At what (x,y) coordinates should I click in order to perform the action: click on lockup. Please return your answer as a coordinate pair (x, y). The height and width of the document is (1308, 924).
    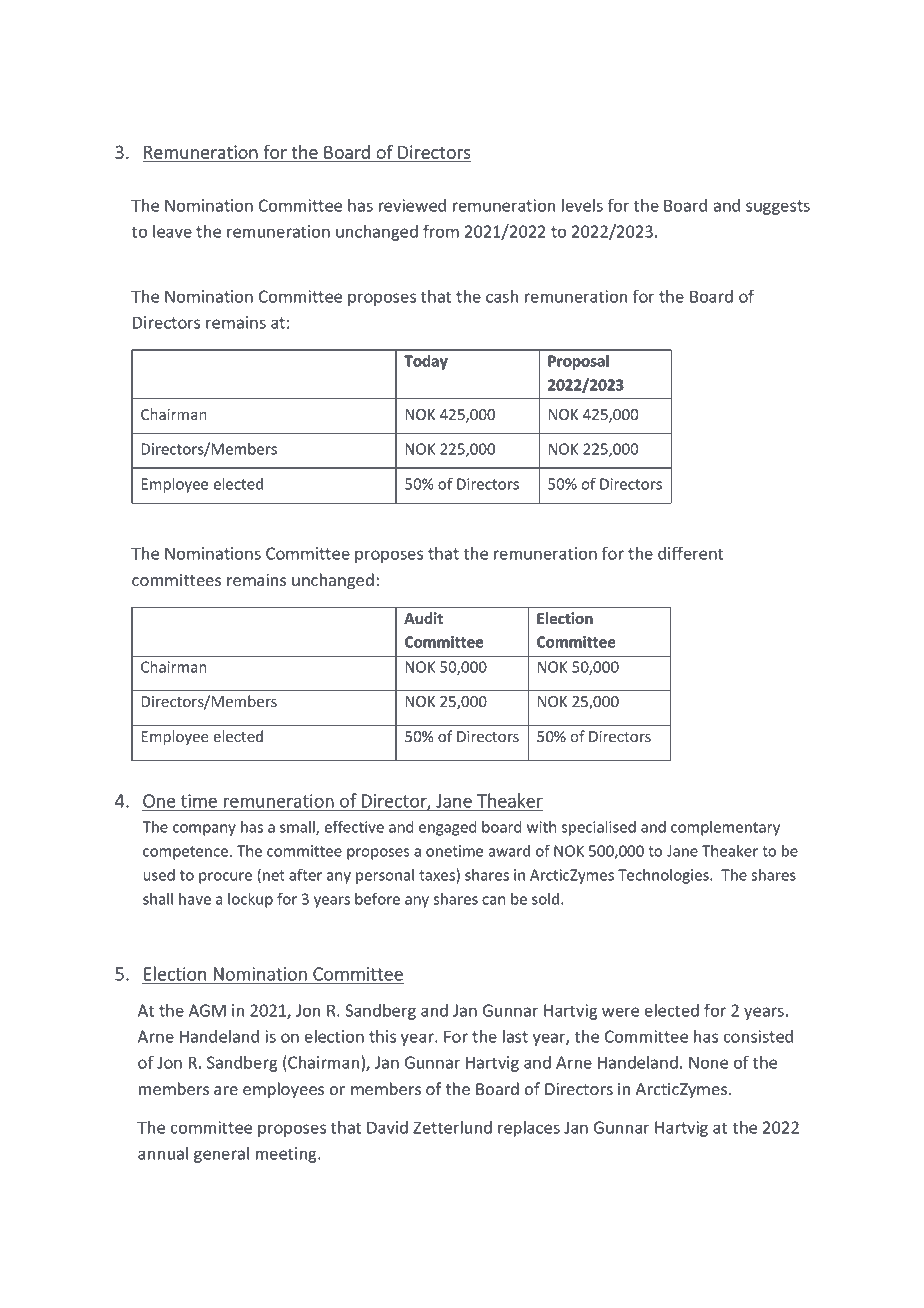
    Looking at the image, I should click on (250, 900).
